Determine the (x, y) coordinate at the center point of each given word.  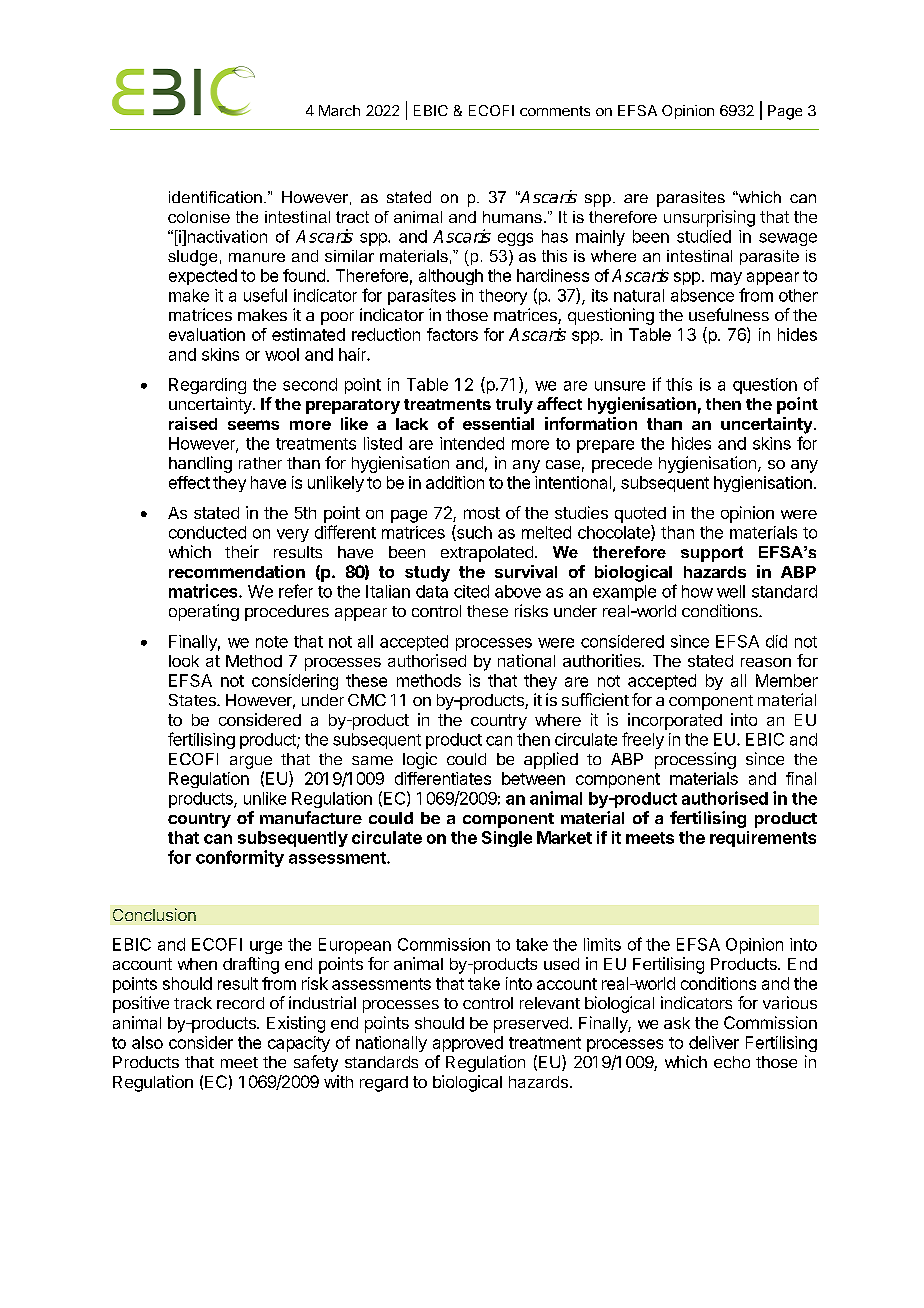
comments (555, 111)
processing (695, 760)
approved (468, 1044)
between (533, 778)
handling (200, 464)
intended (472, 443)
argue (251, 764)
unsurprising (709, 218)
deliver (714, 1042)
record (240, 1003)
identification (215, 197)
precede (622, 465)
